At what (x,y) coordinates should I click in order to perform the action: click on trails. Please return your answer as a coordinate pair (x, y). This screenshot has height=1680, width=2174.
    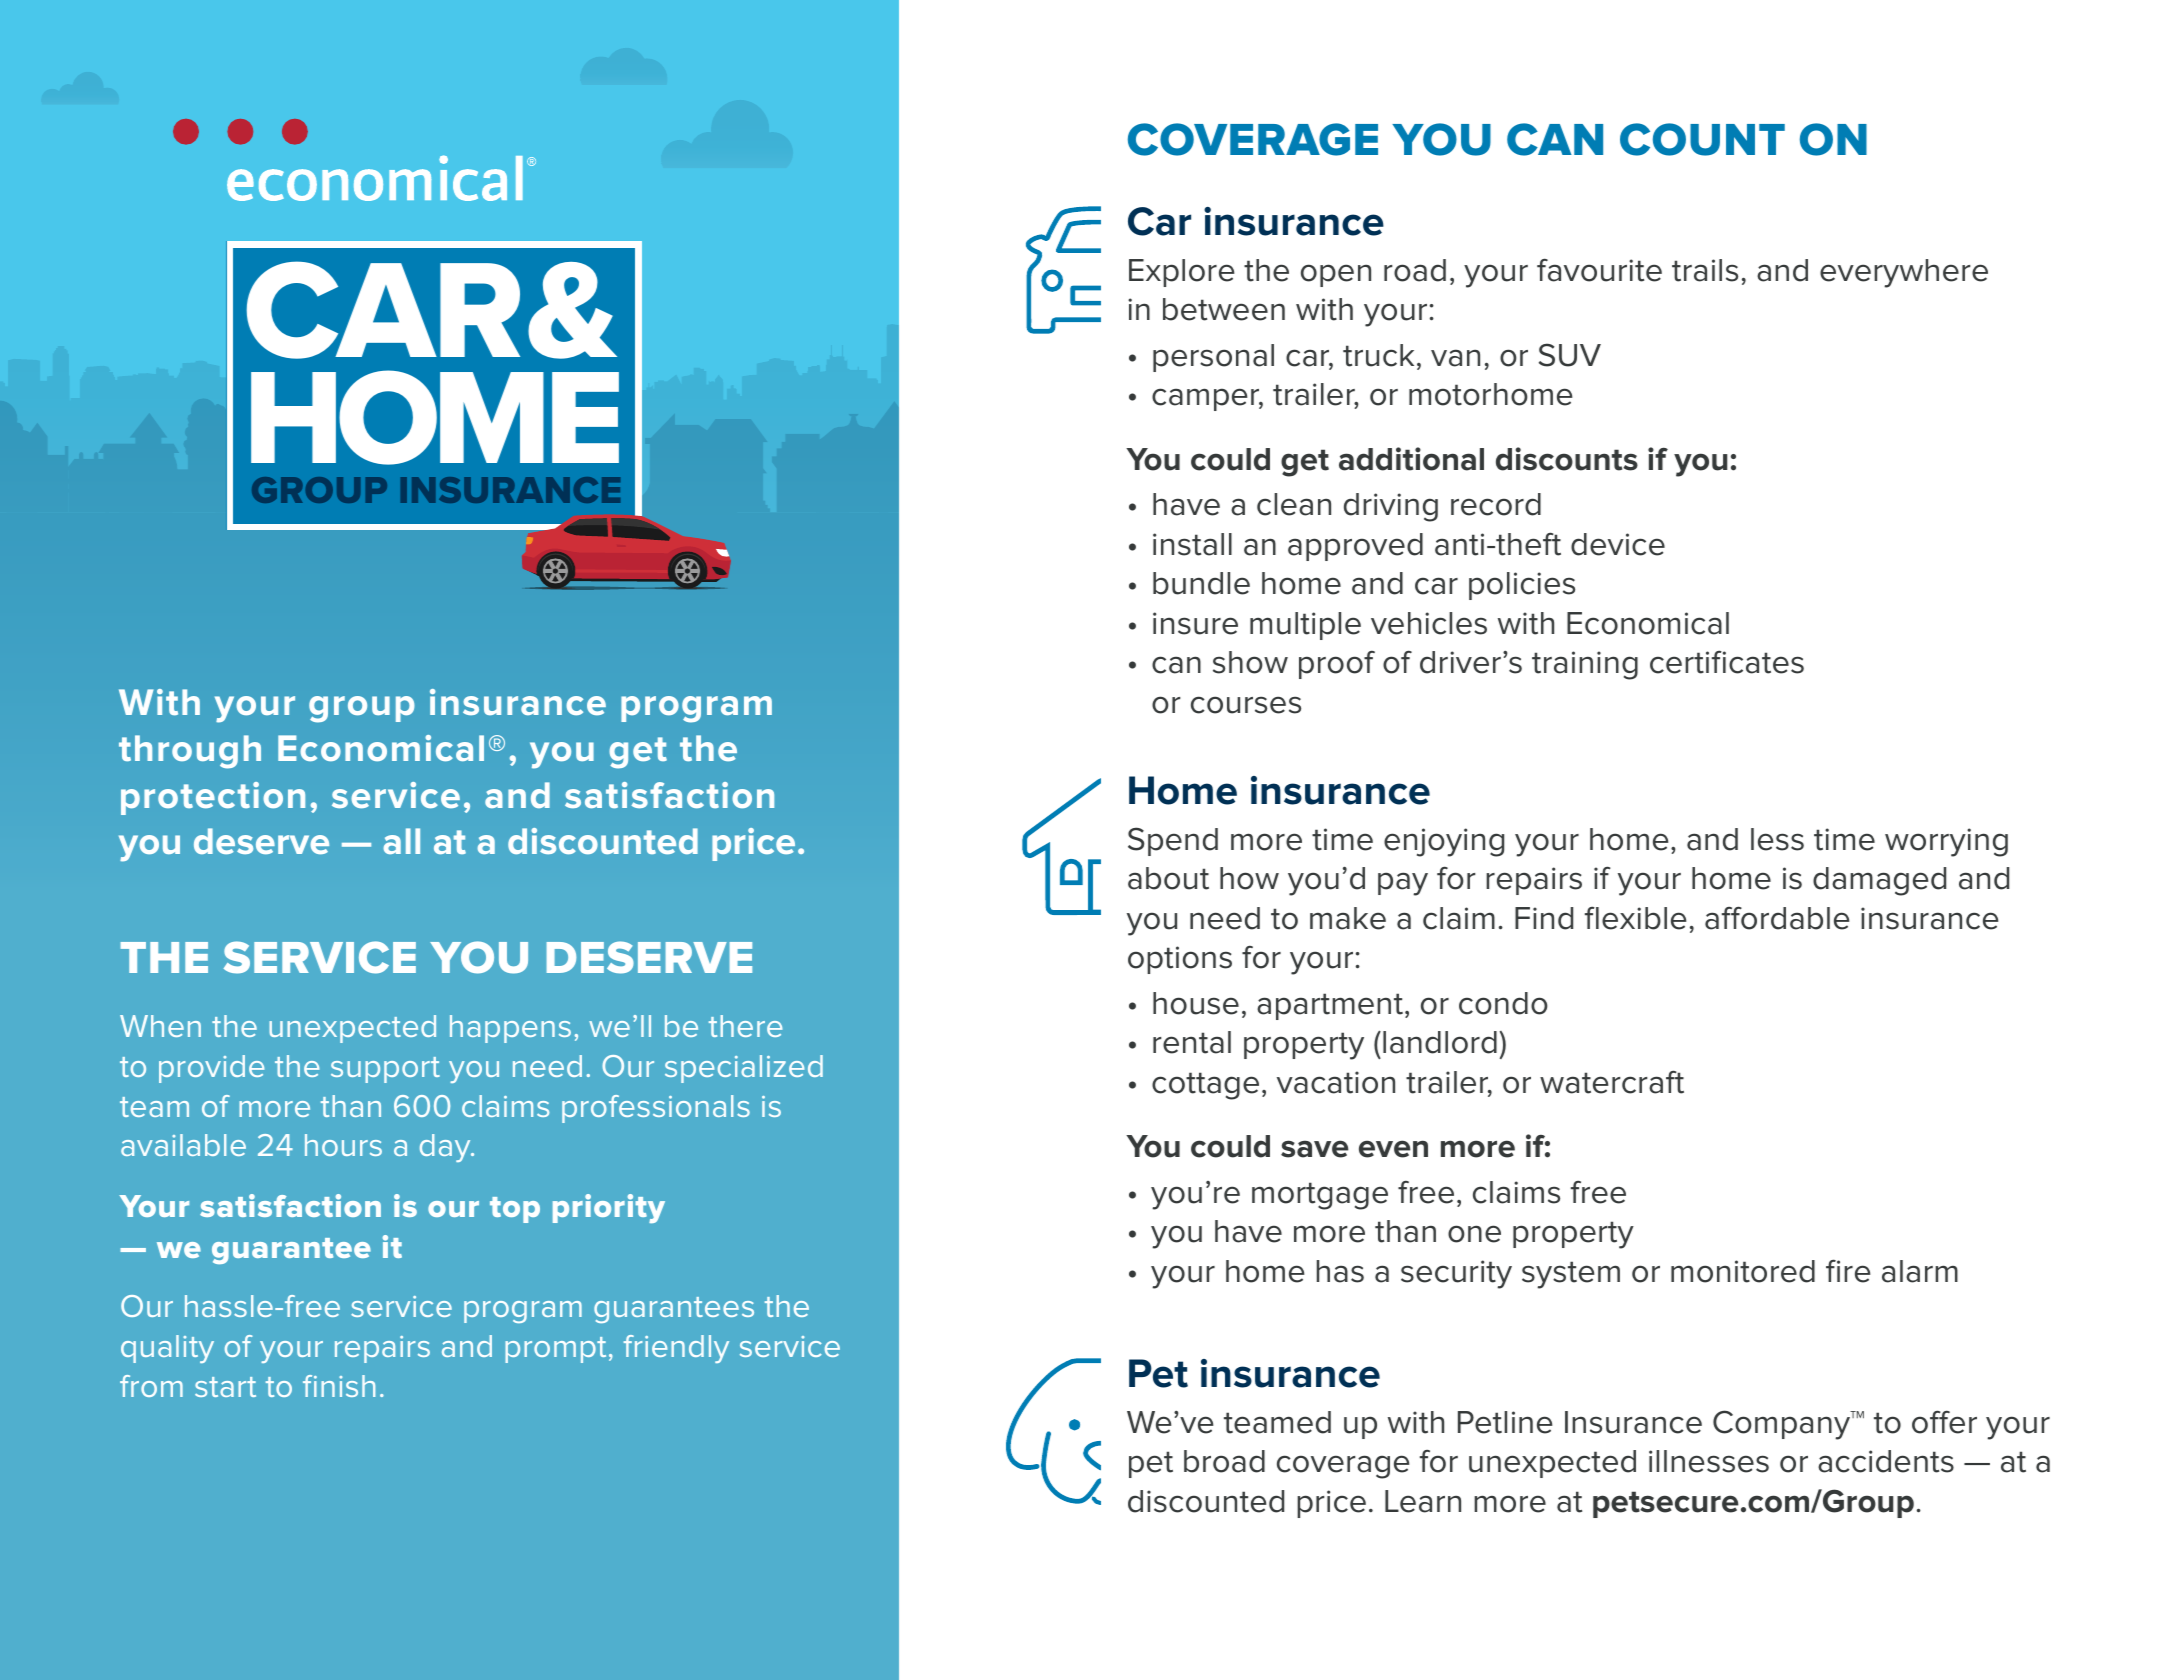
    Looking at the image, I should click on (1705, 270).
